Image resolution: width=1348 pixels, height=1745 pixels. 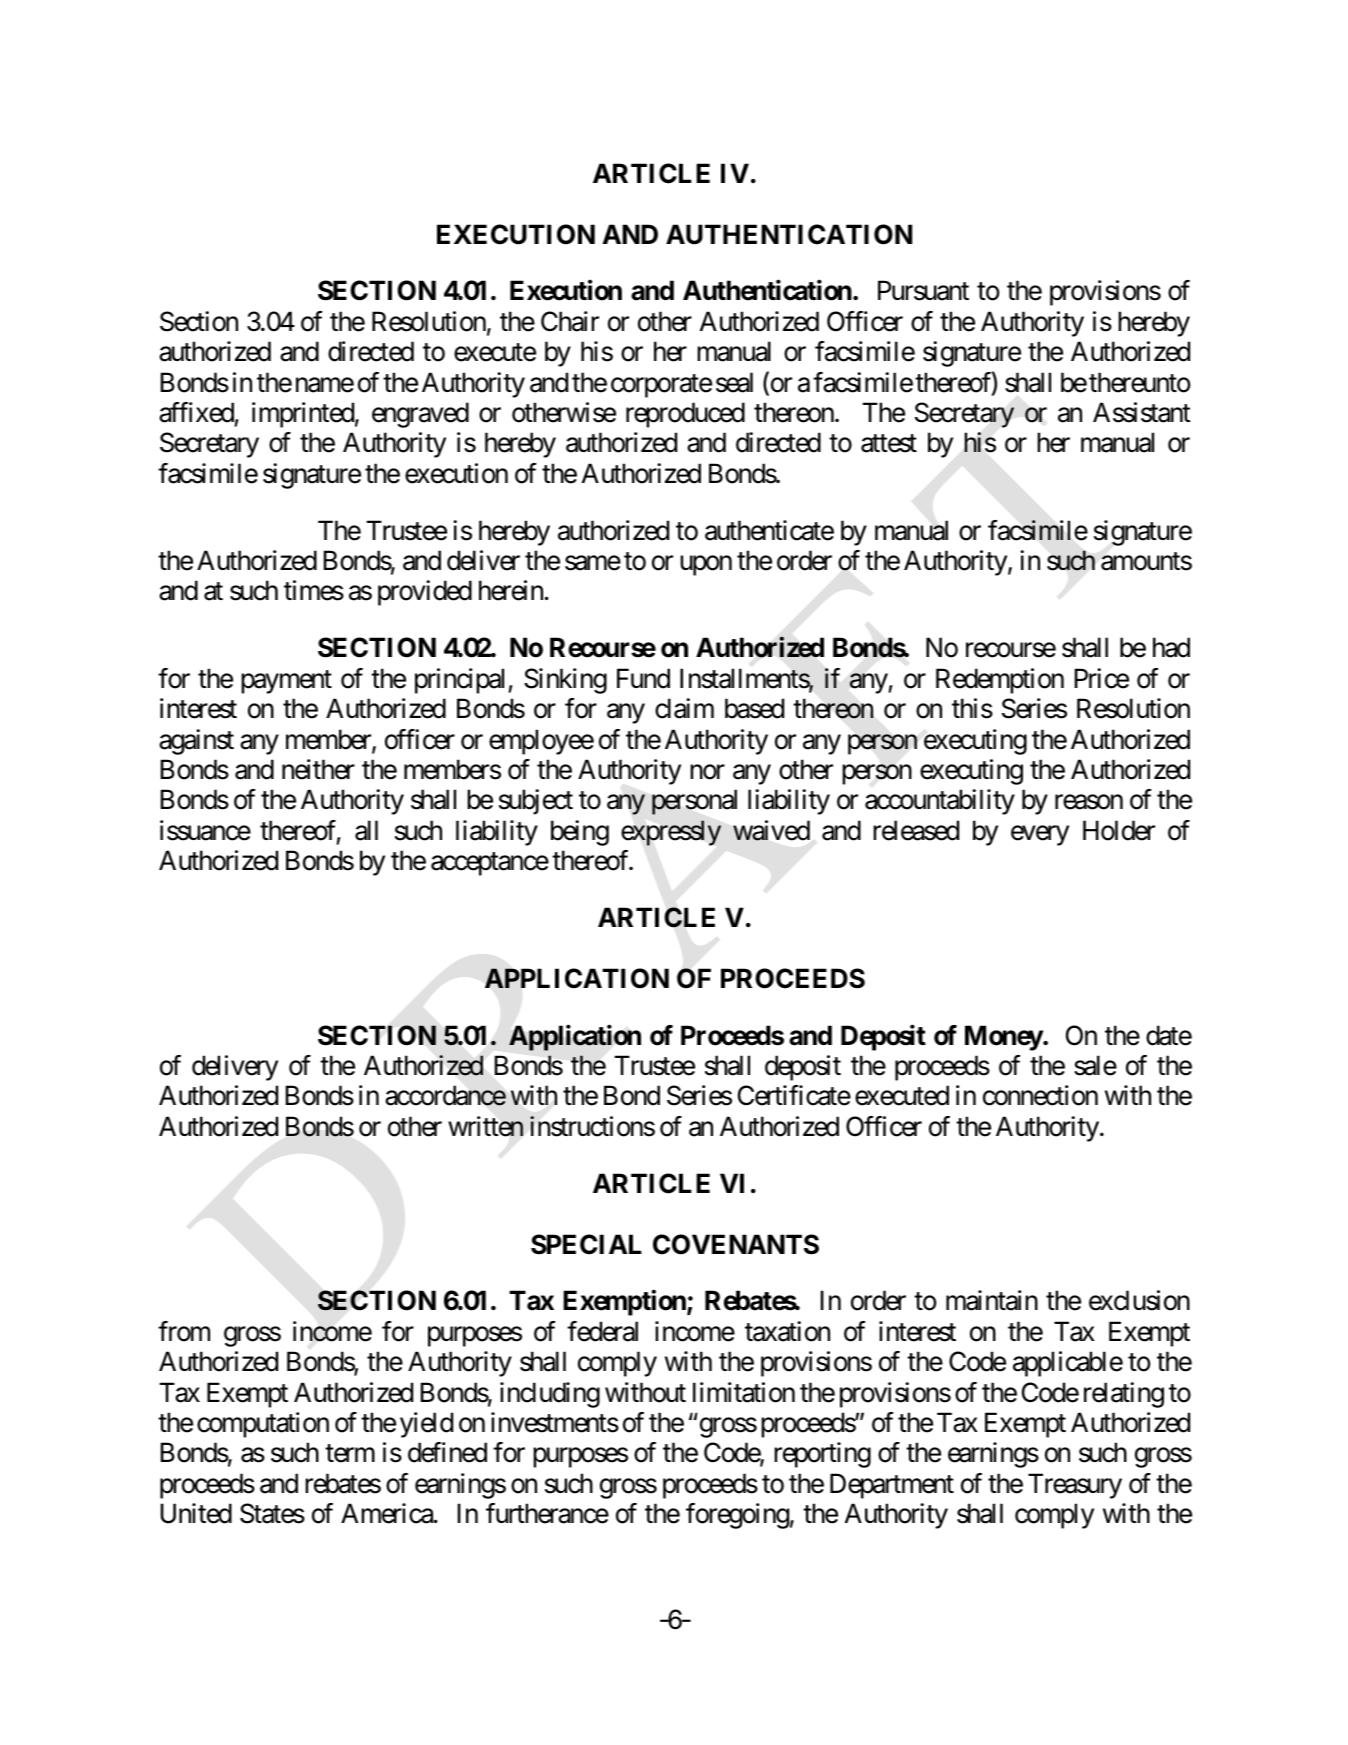 What do you see at coordinates (923, 291) in the screenshot?
I see `Pursuant` at bounding box center [923, 291].
